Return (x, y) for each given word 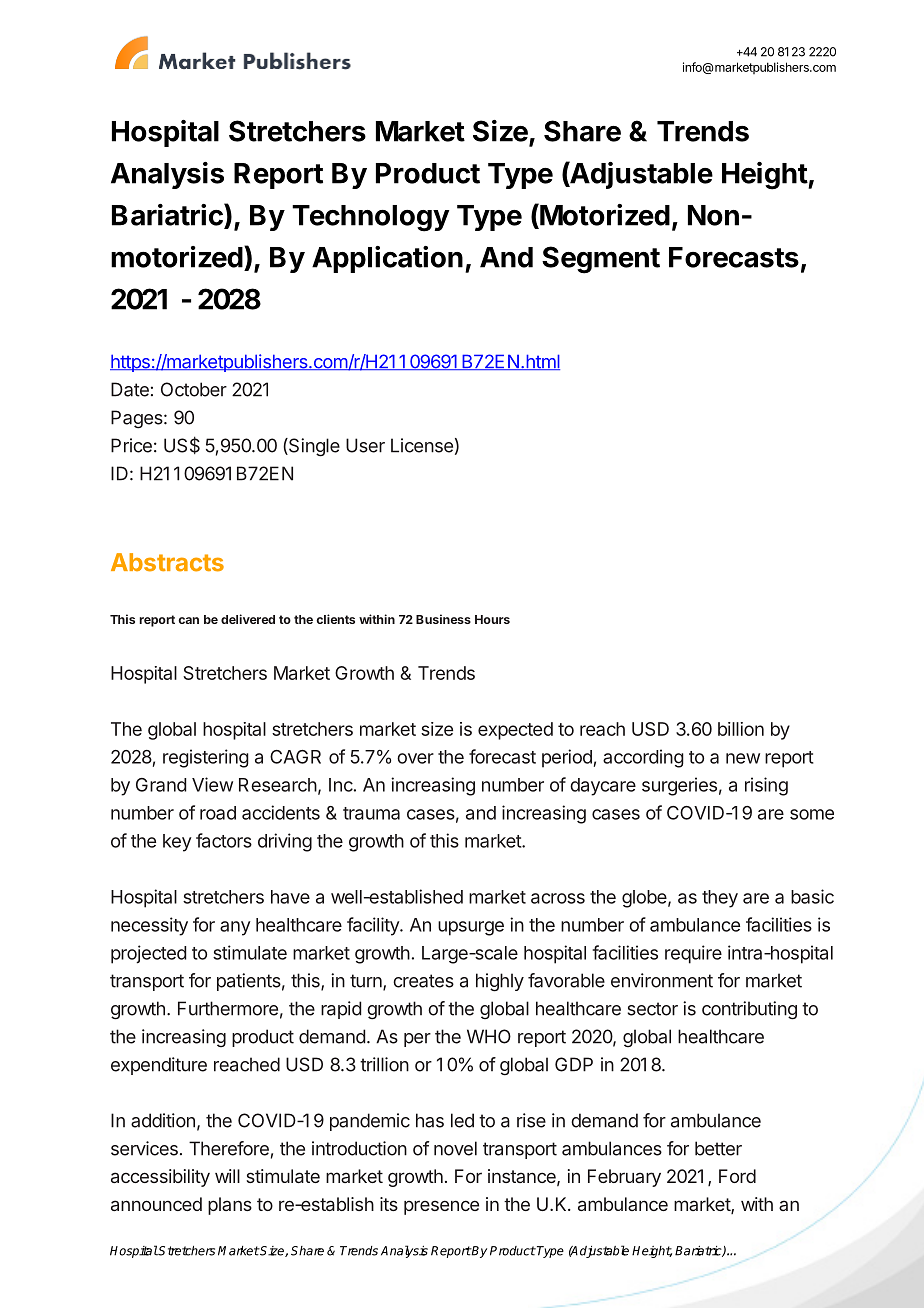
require (693, 954)
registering (206, 758)
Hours (492, 619)
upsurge (471, 928)
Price (131, 445)
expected (515, 731)
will (227, 1176)
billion (741, 729)
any (235, 928)
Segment (601, 260)
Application (387, 259)
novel (455, 1148)
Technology (371, 218)
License (422, 445)
